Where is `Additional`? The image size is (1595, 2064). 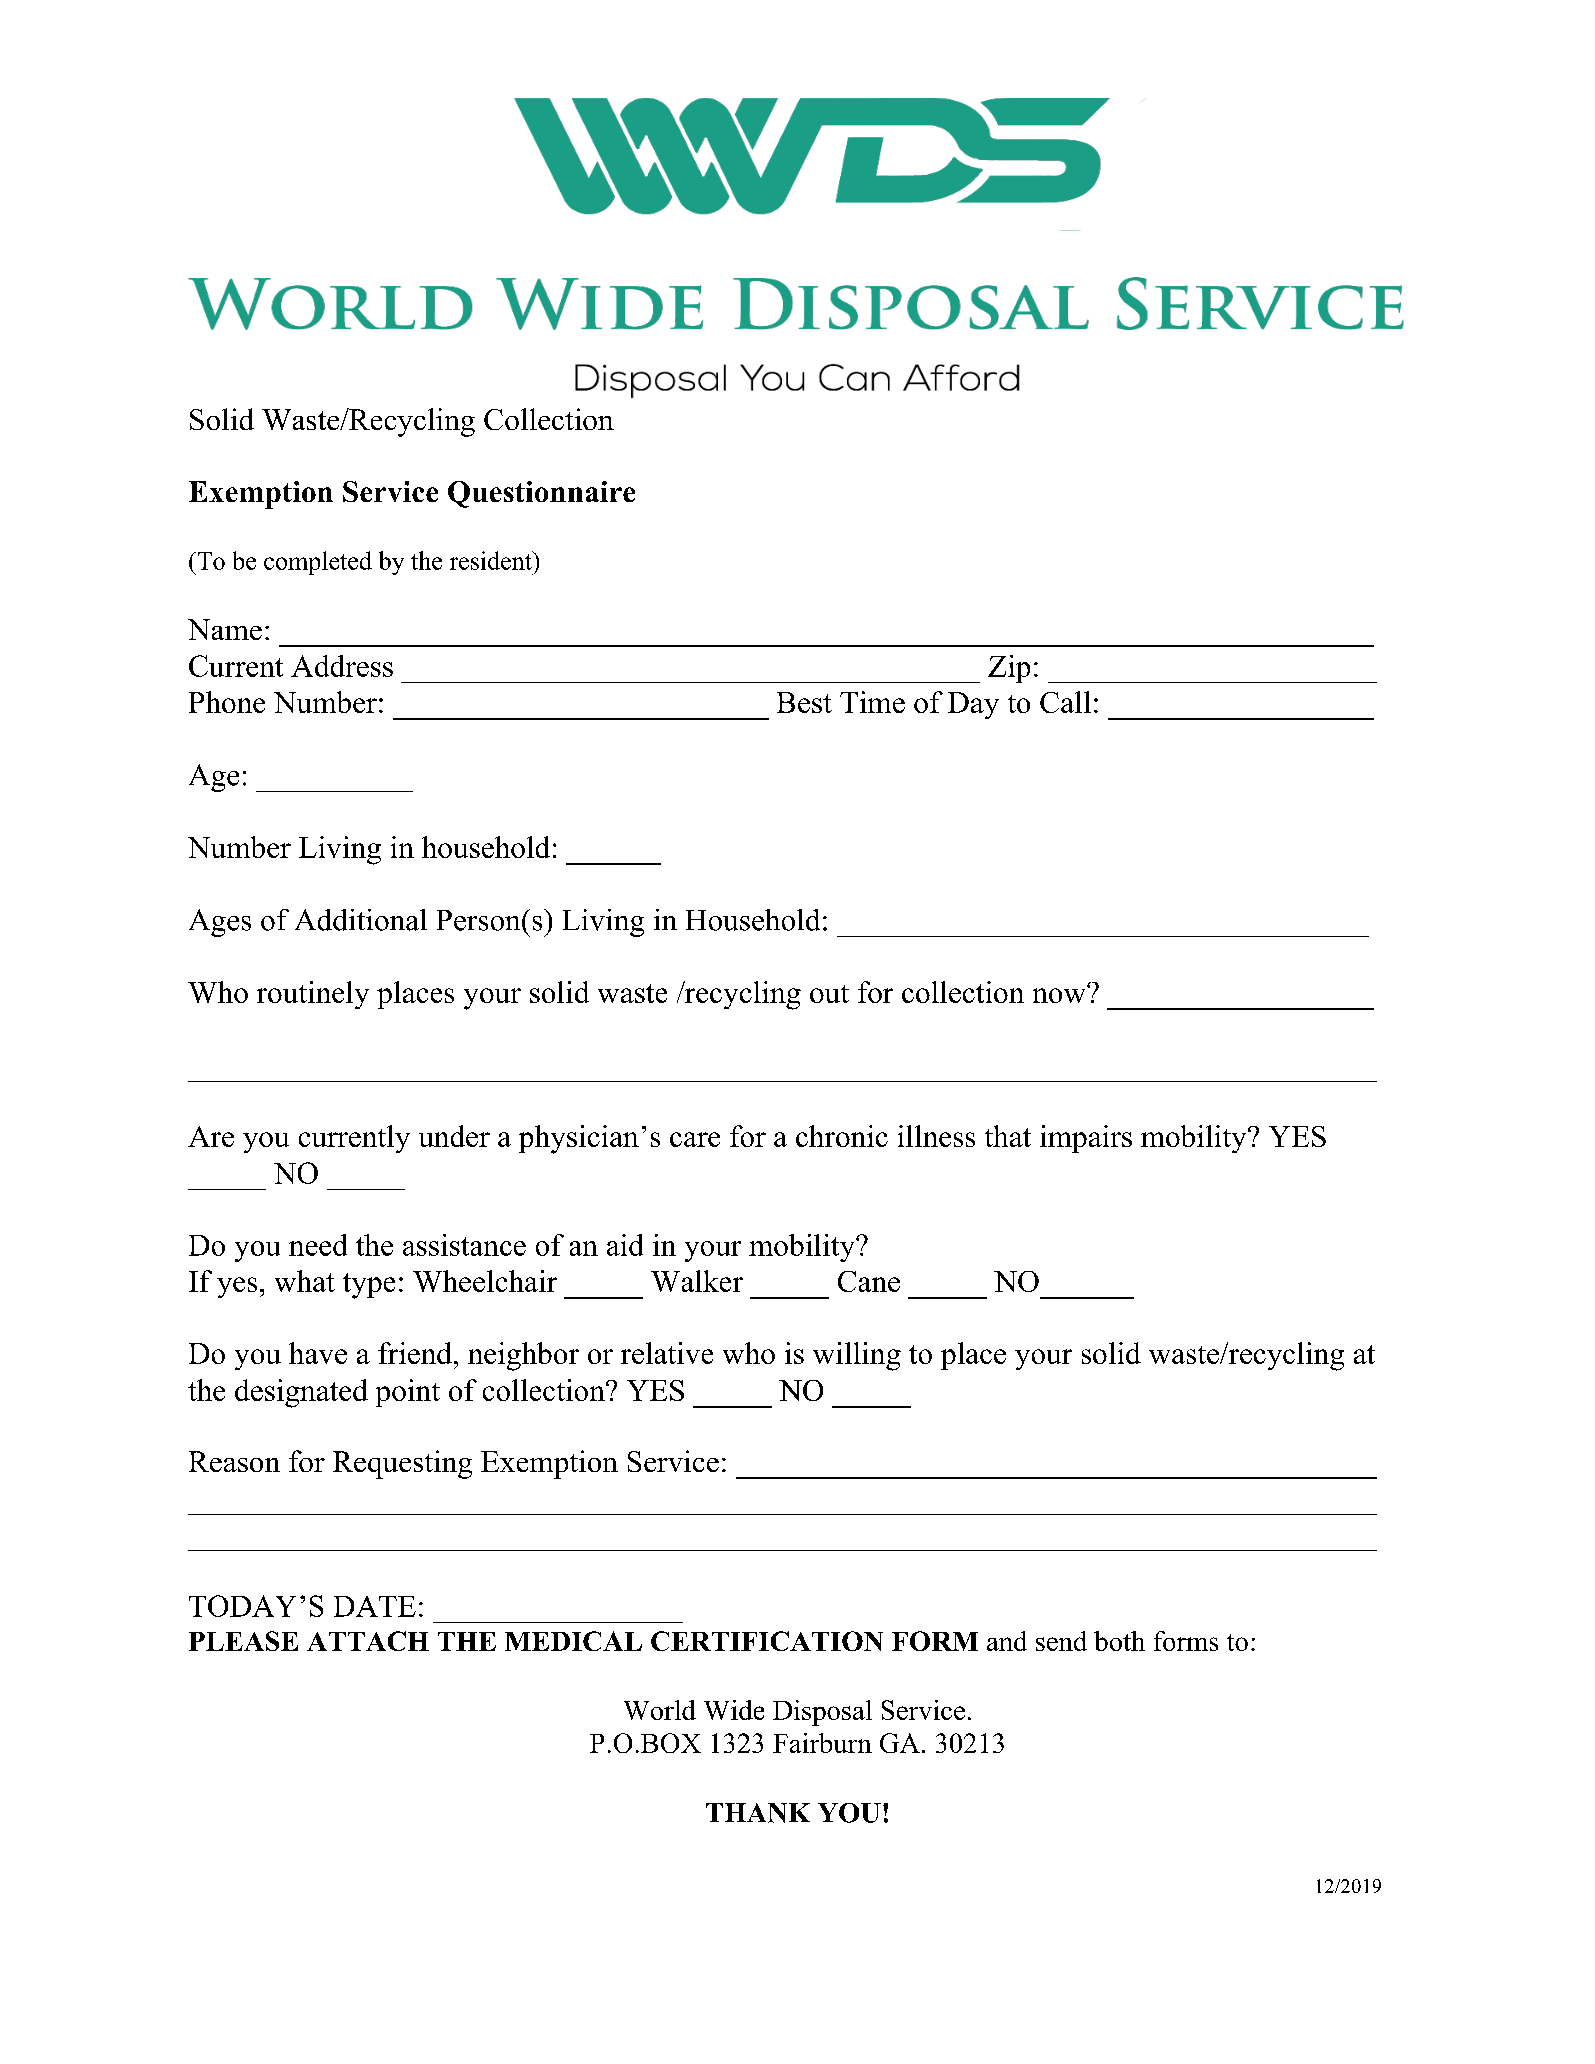
Additional is located at coordinates (361, 920).
